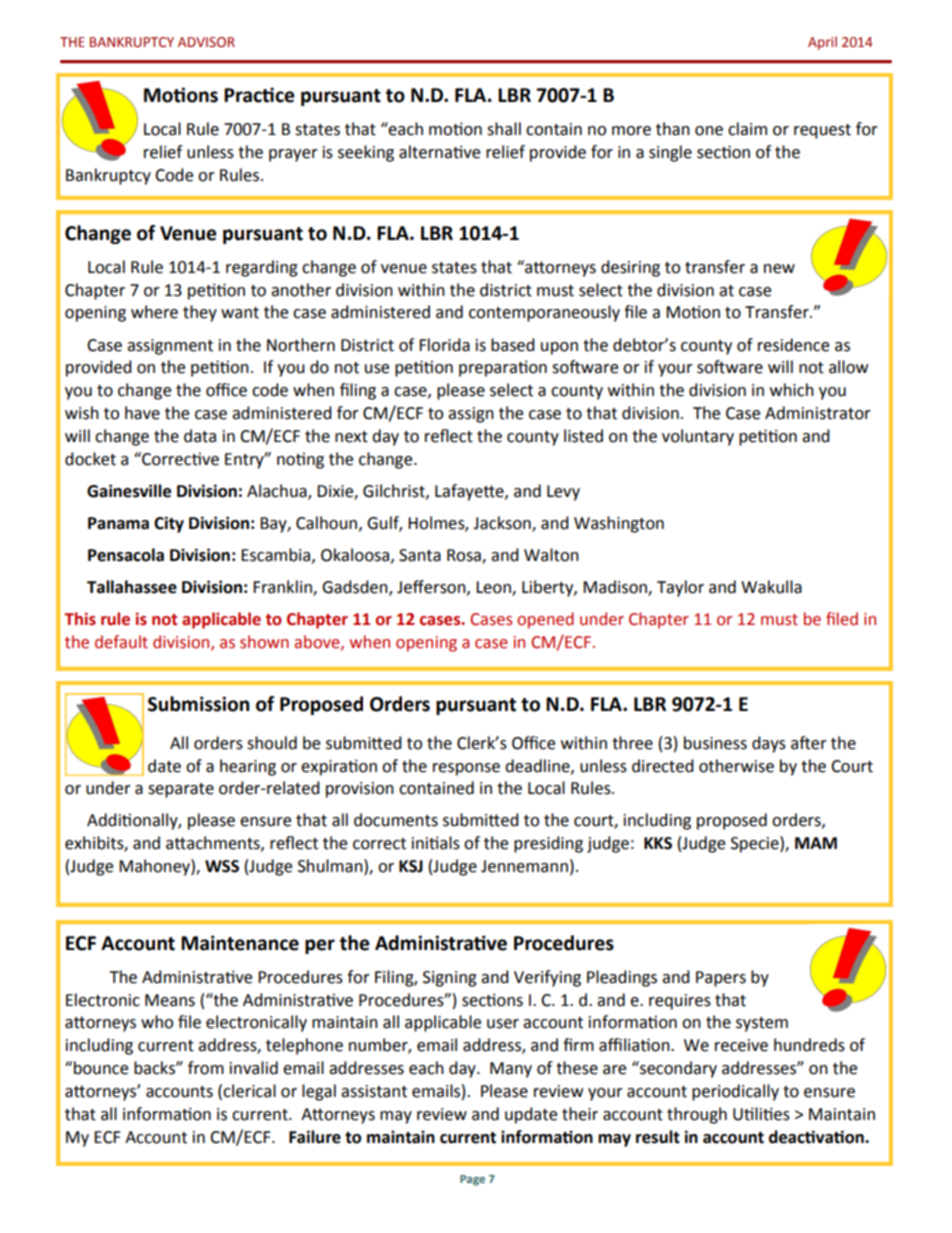  Describe the element at coordinates (132, 587) in the screenshot. I see `Tallahassee` at that location.
